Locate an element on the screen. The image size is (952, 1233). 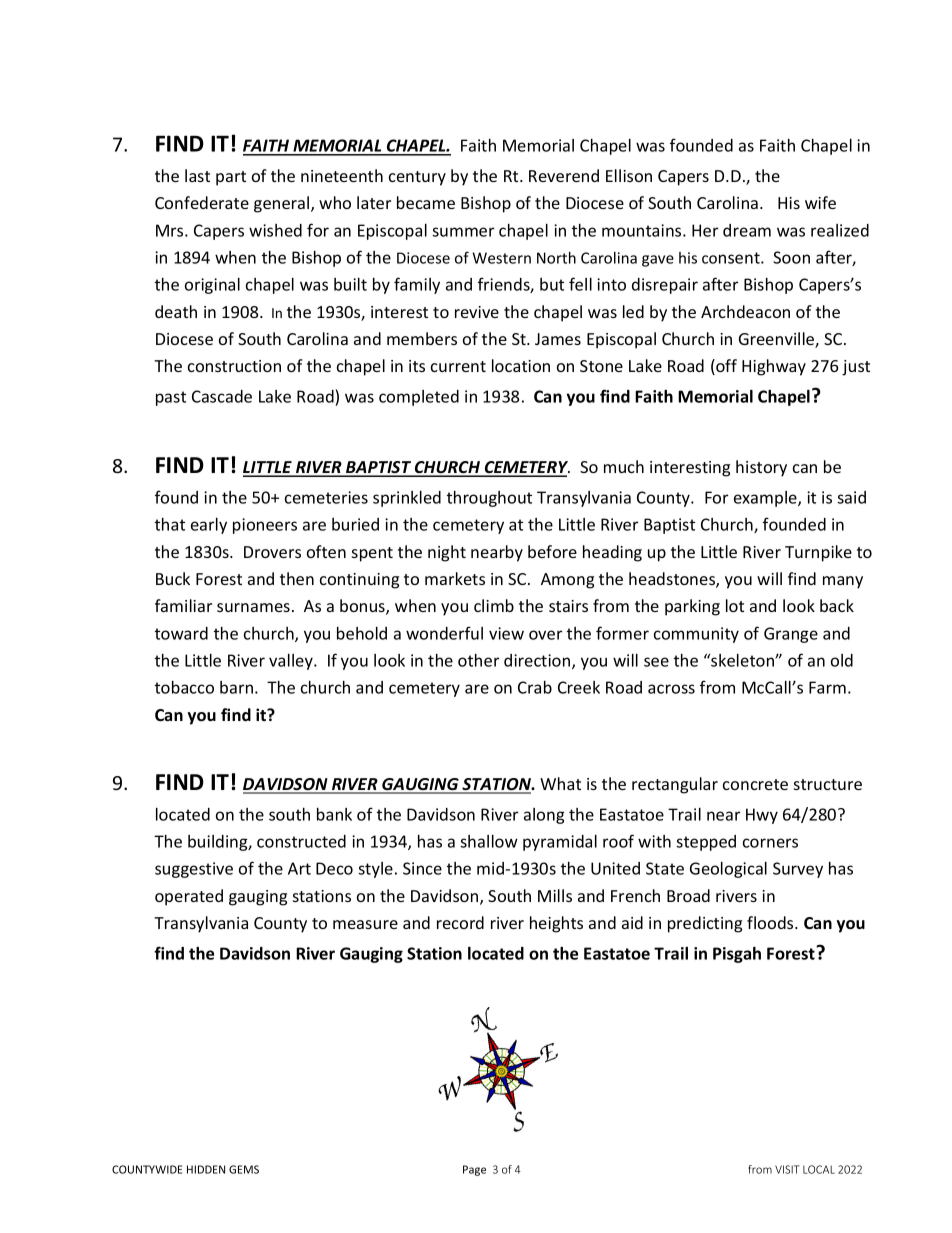
general is located at coordinates (283, 204).
